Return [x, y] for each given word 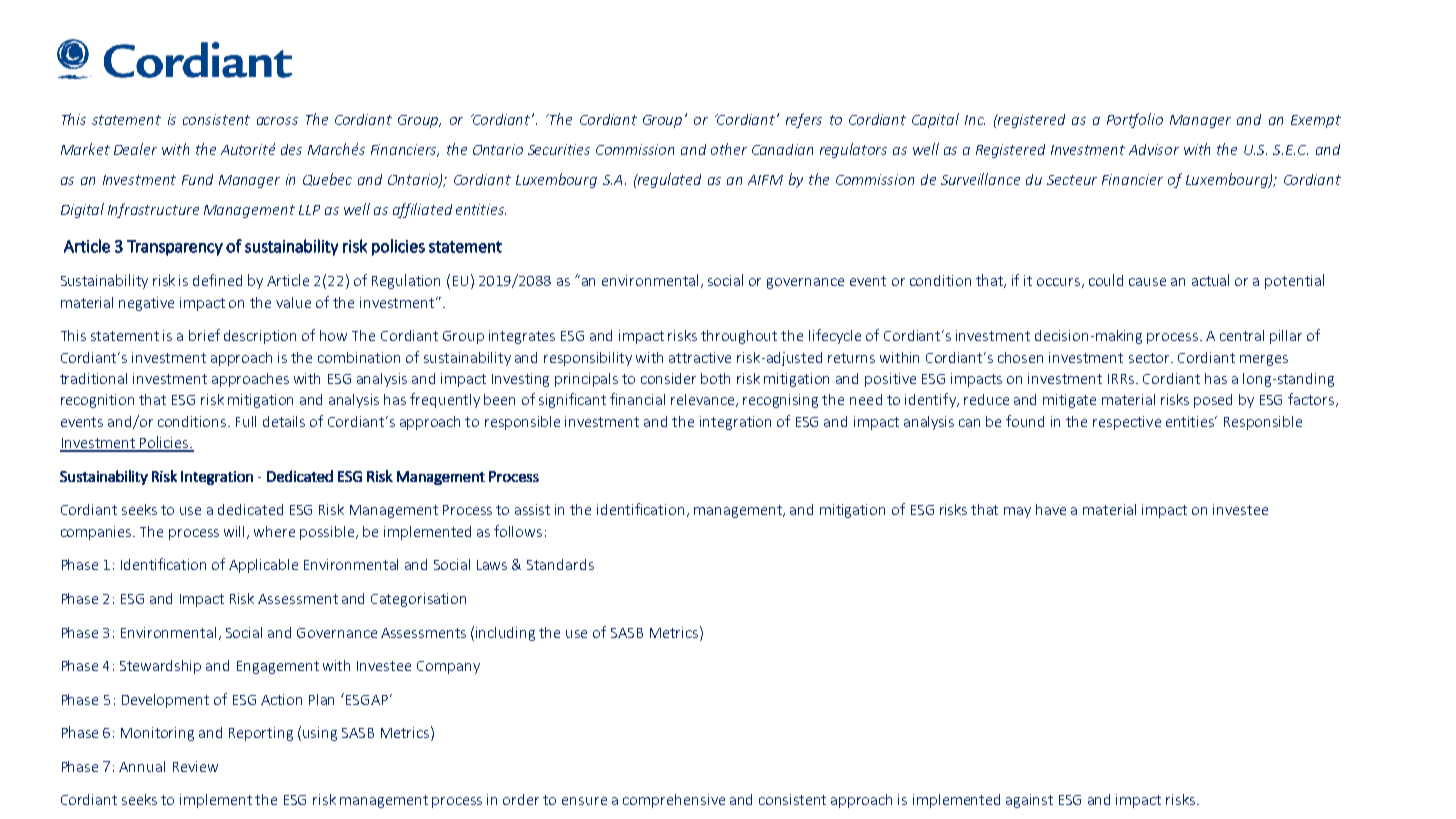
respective [1127, 423]
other [729, 149]
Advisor [1154, 149]
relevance [704, 400]
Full [246, 421]
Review [195, 766]
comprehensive [674, 801]
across [277, 121]
